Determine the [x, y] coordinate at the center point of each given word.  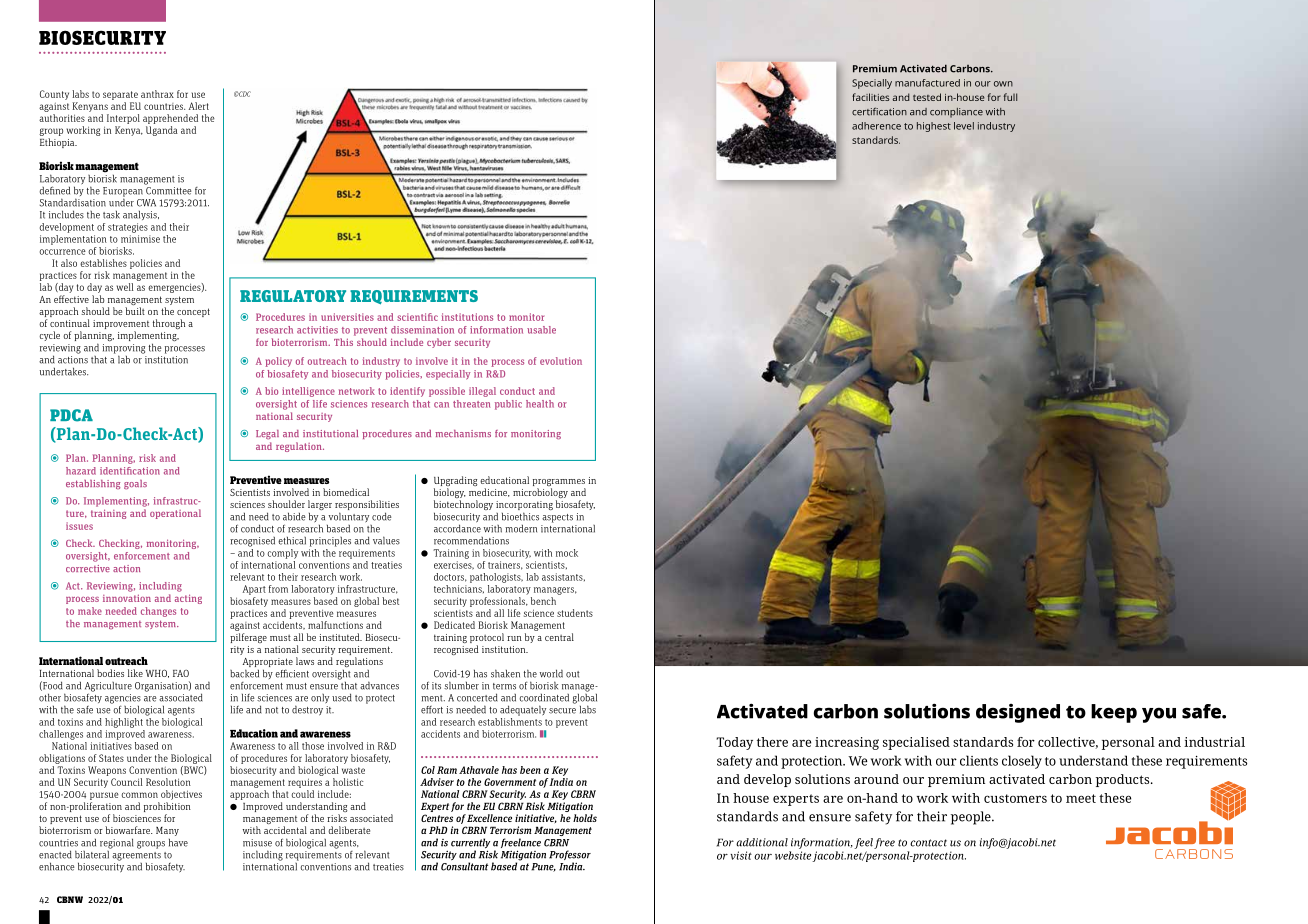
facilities [871, 97]
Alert [199, 106]
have [178, 843]
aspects [557, 518]
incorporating [524, 507]
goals [135, 484]
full [1010, 97]
